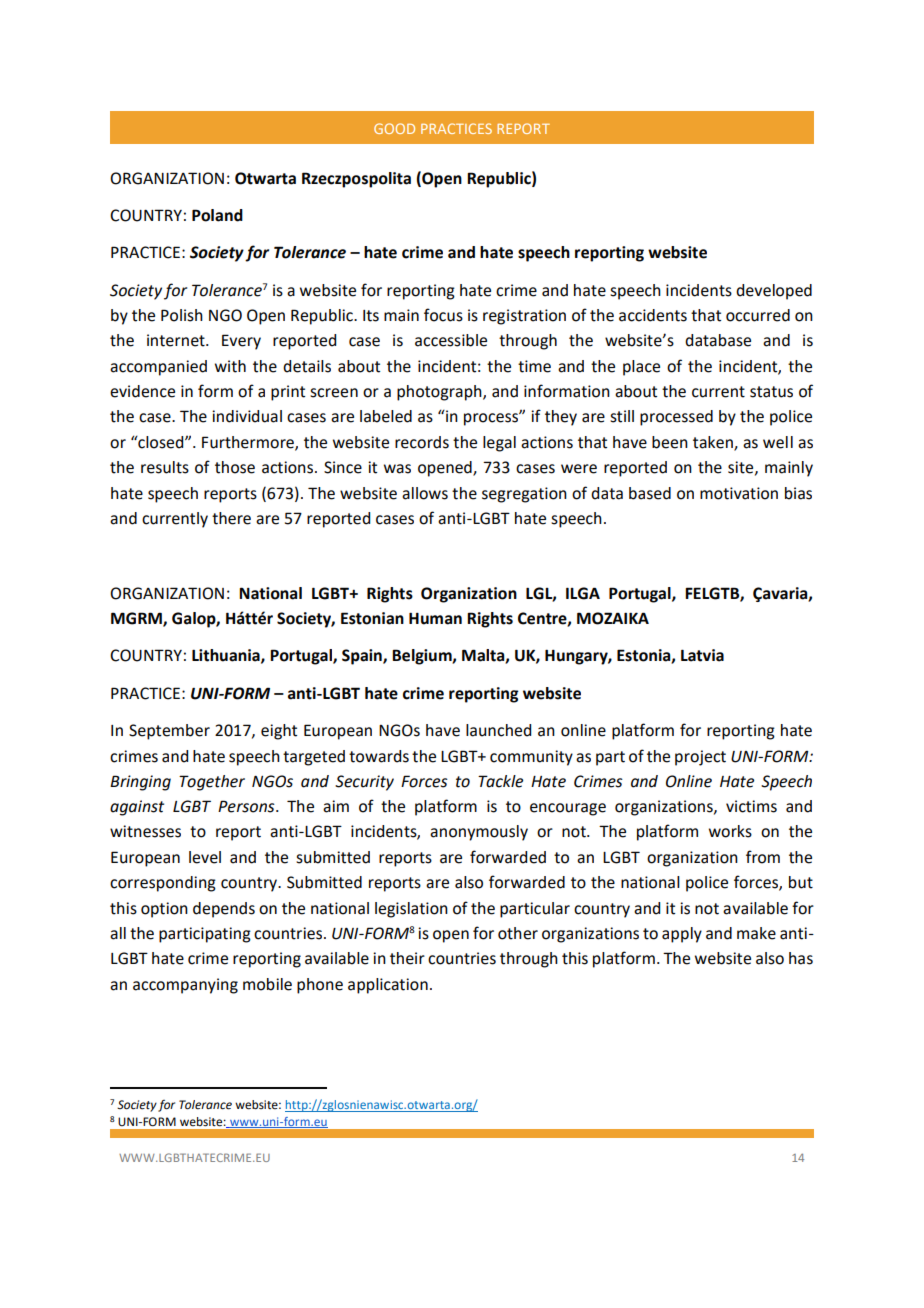  I want to click on GOOD, so click(394, 128).
